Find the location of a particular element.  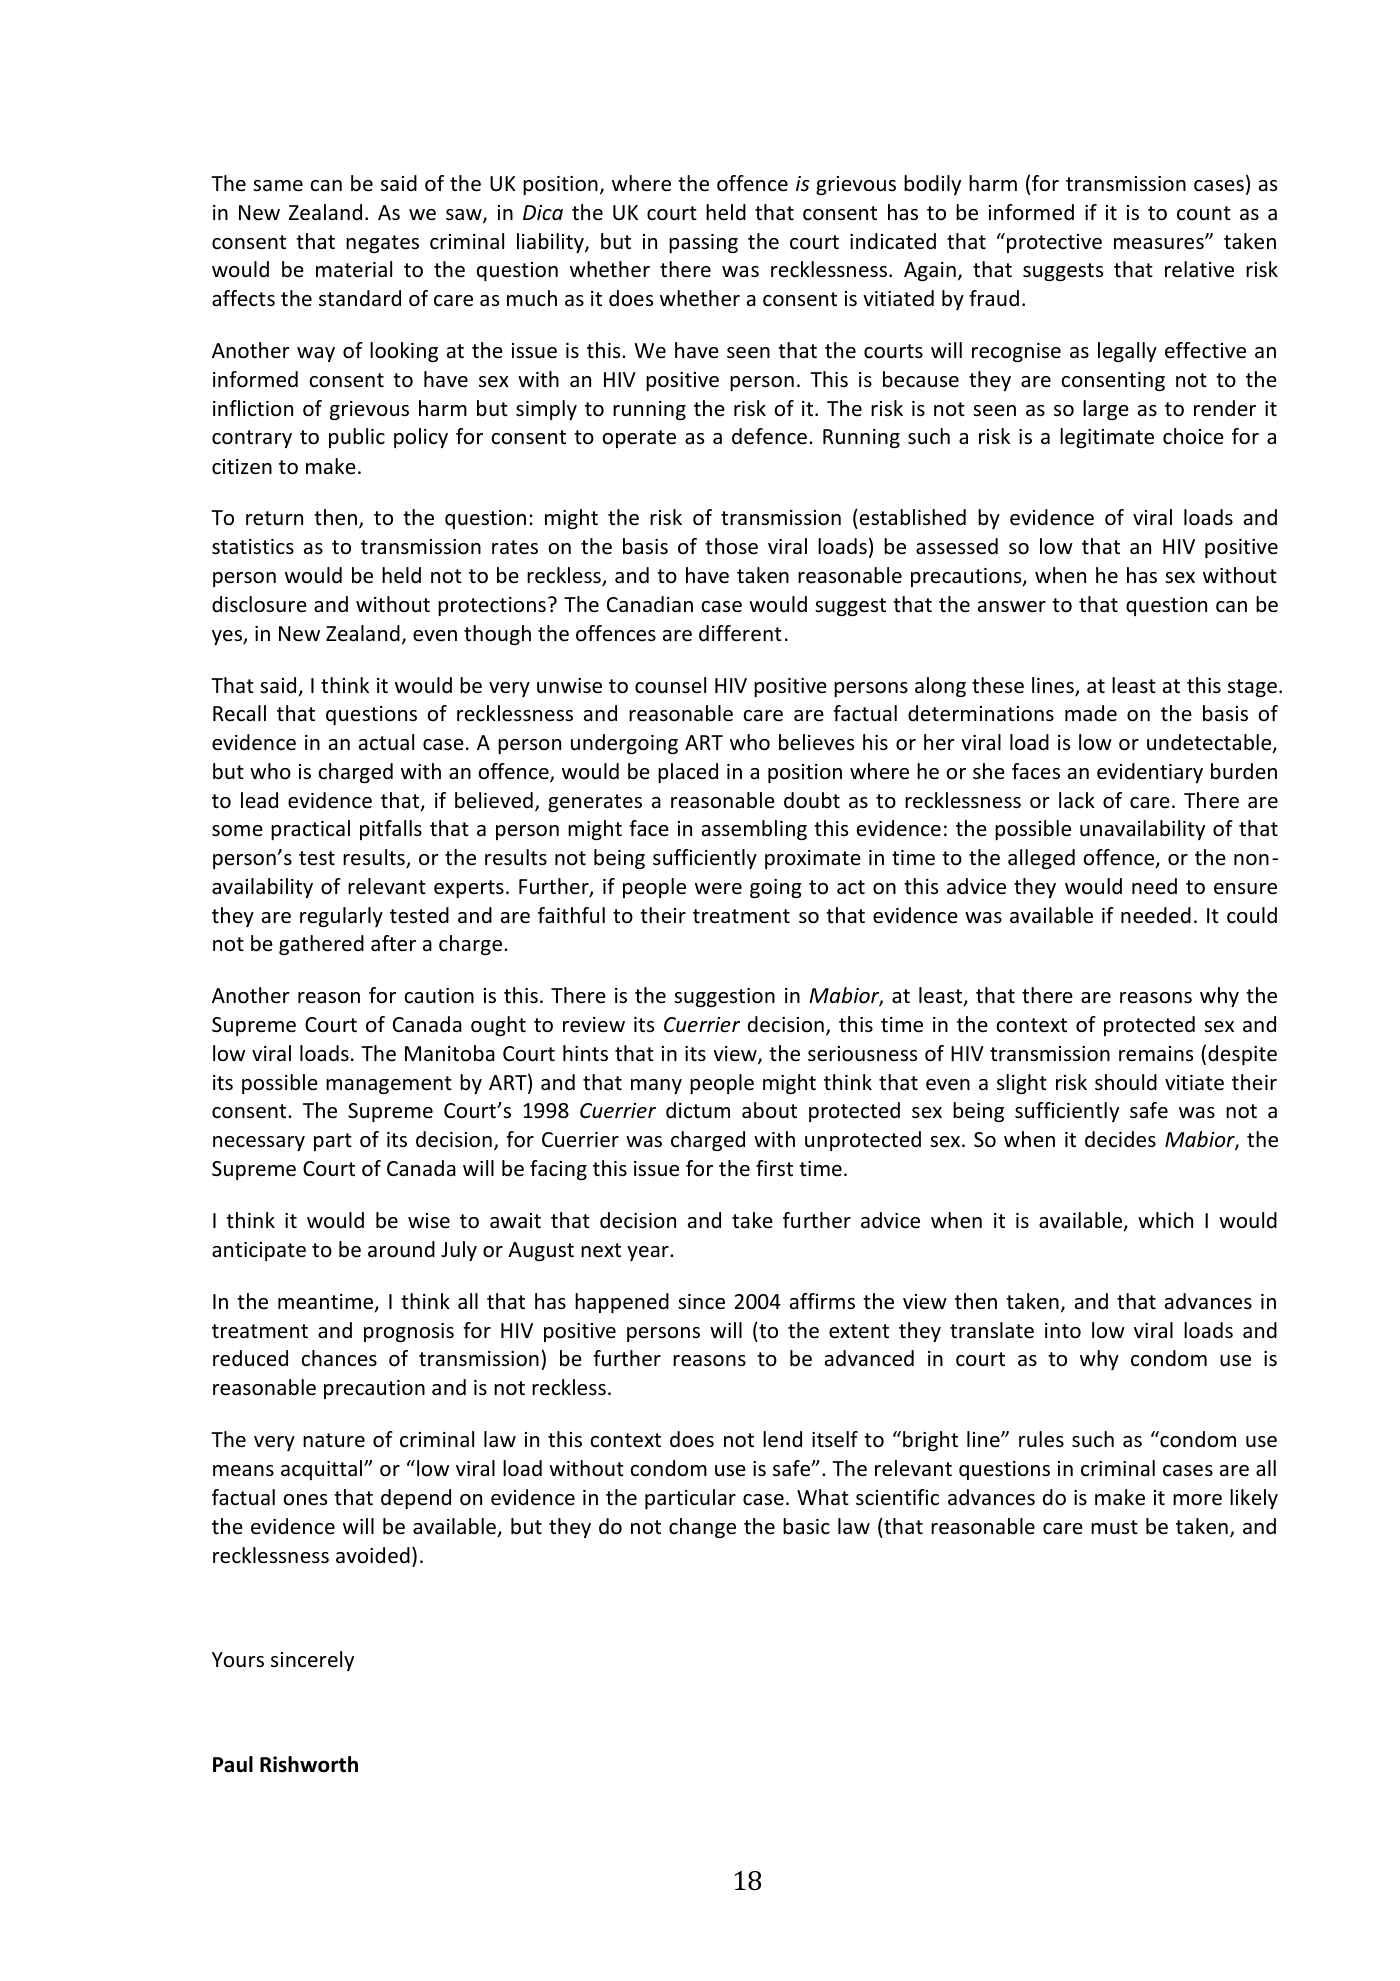

into is located at coordinates (1063, 1331).
